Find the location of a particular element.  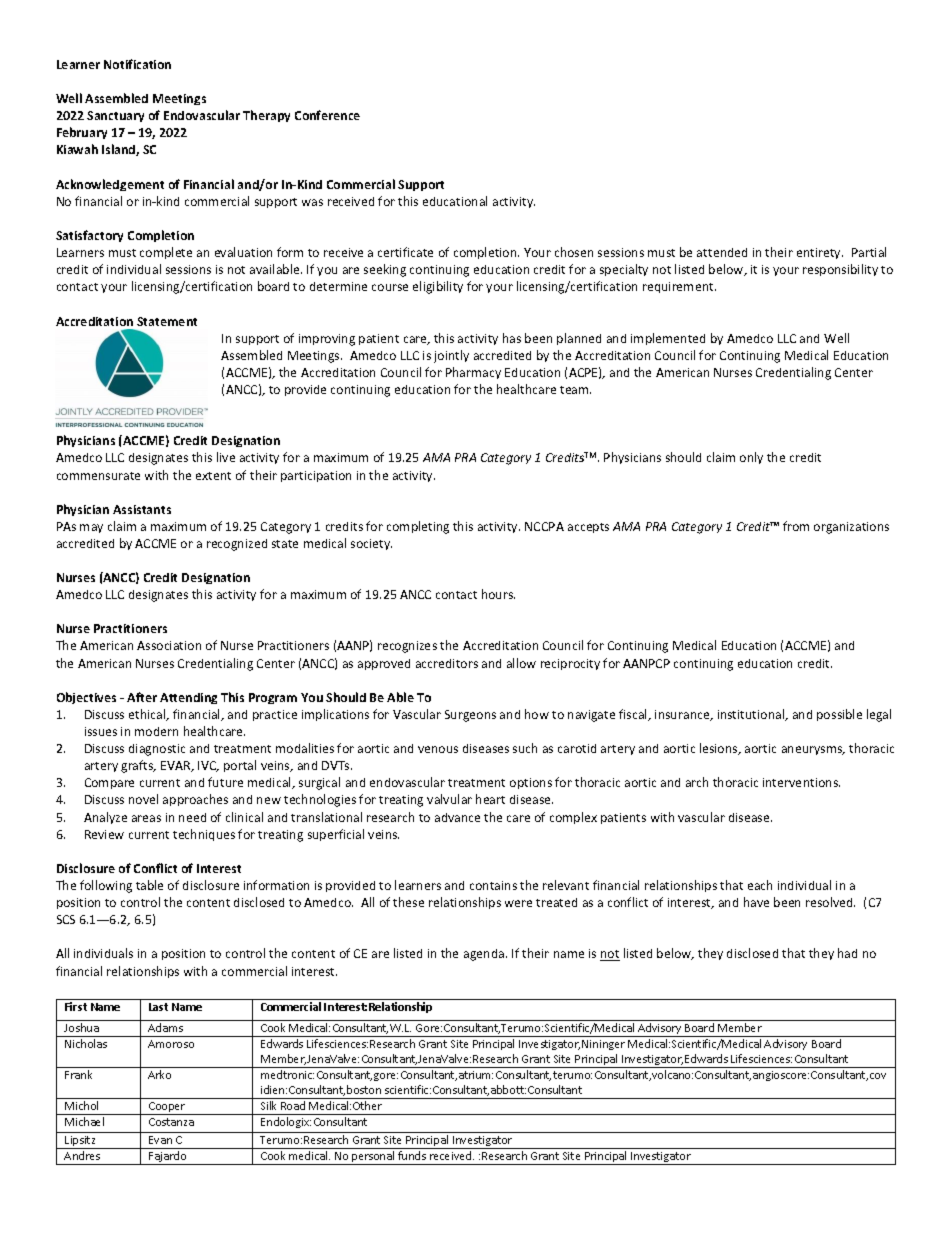

entirety is located at coordinates (820, 253).
